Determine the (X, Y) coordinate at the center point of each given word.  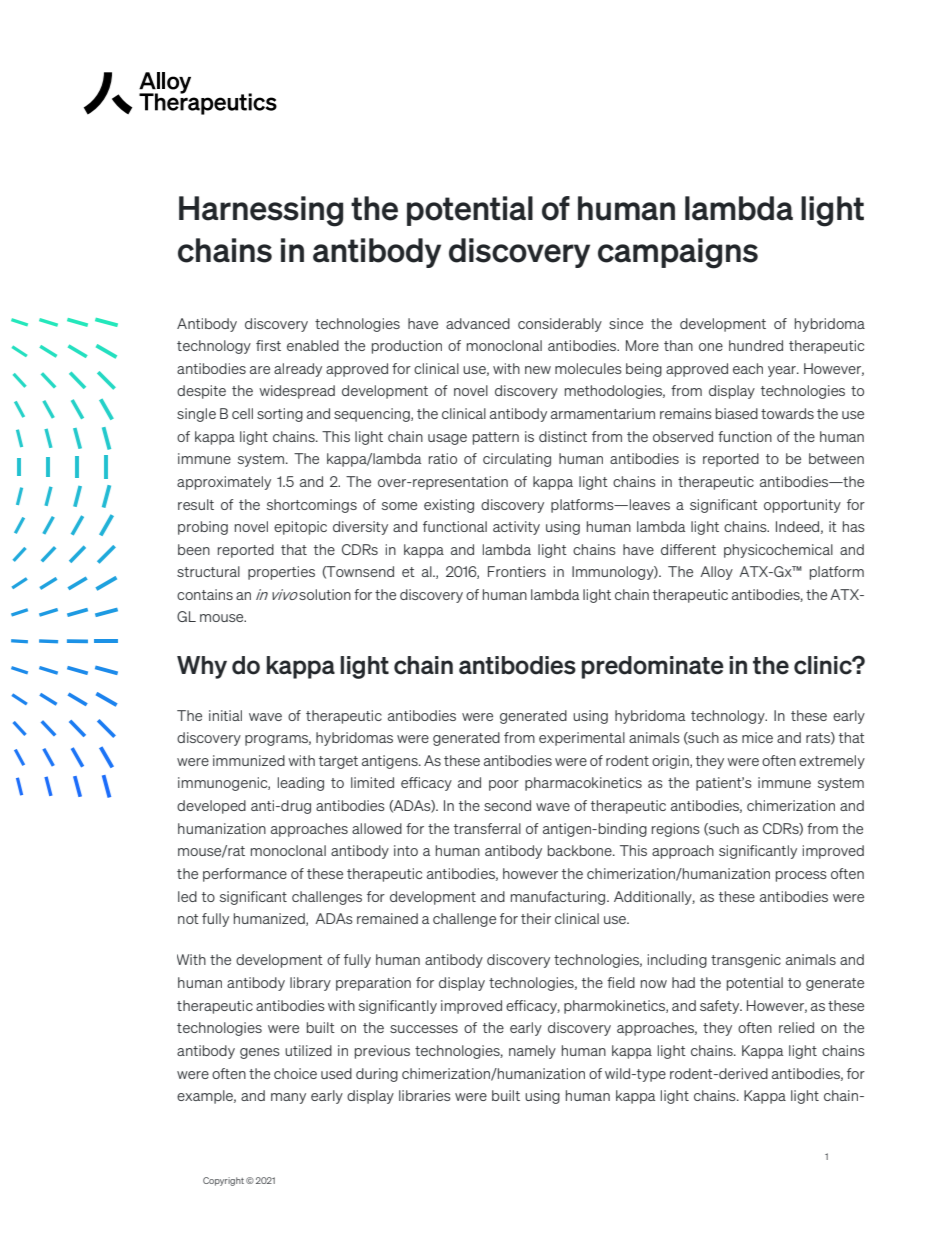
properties (281, 573)
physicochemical (778, 551)
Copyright (223, 1181)
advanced (478, 323)
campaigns (678, 253)
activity (516, 528)
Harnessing (261, 211)
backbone (581, 850)
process (801, 876)
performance (245, 875)
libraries (425, 1095)
